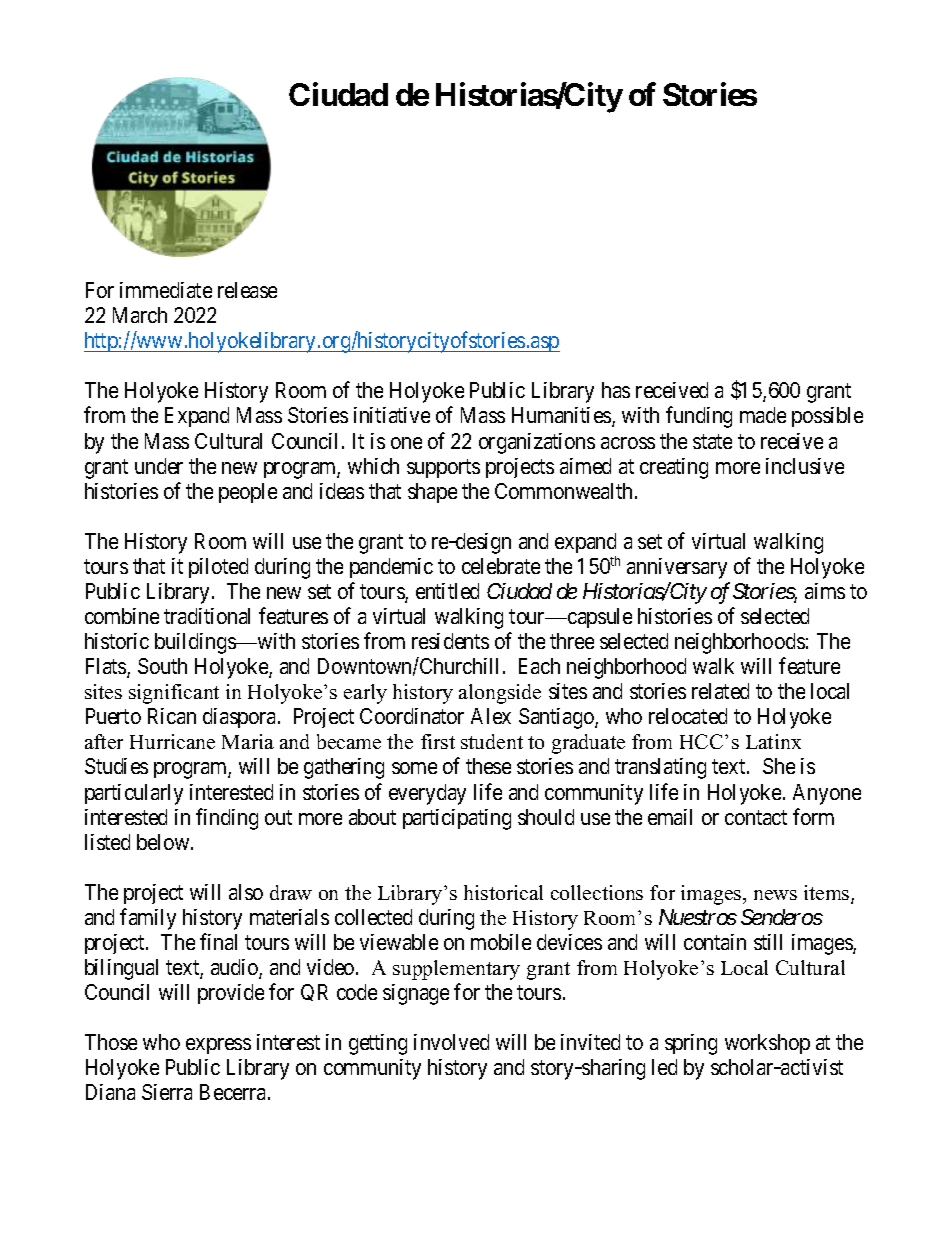 This image has height=1233, width=952. What do you see at coordinates (720, 691) in the image?
I see `related` at bounding box center [720, 691].
